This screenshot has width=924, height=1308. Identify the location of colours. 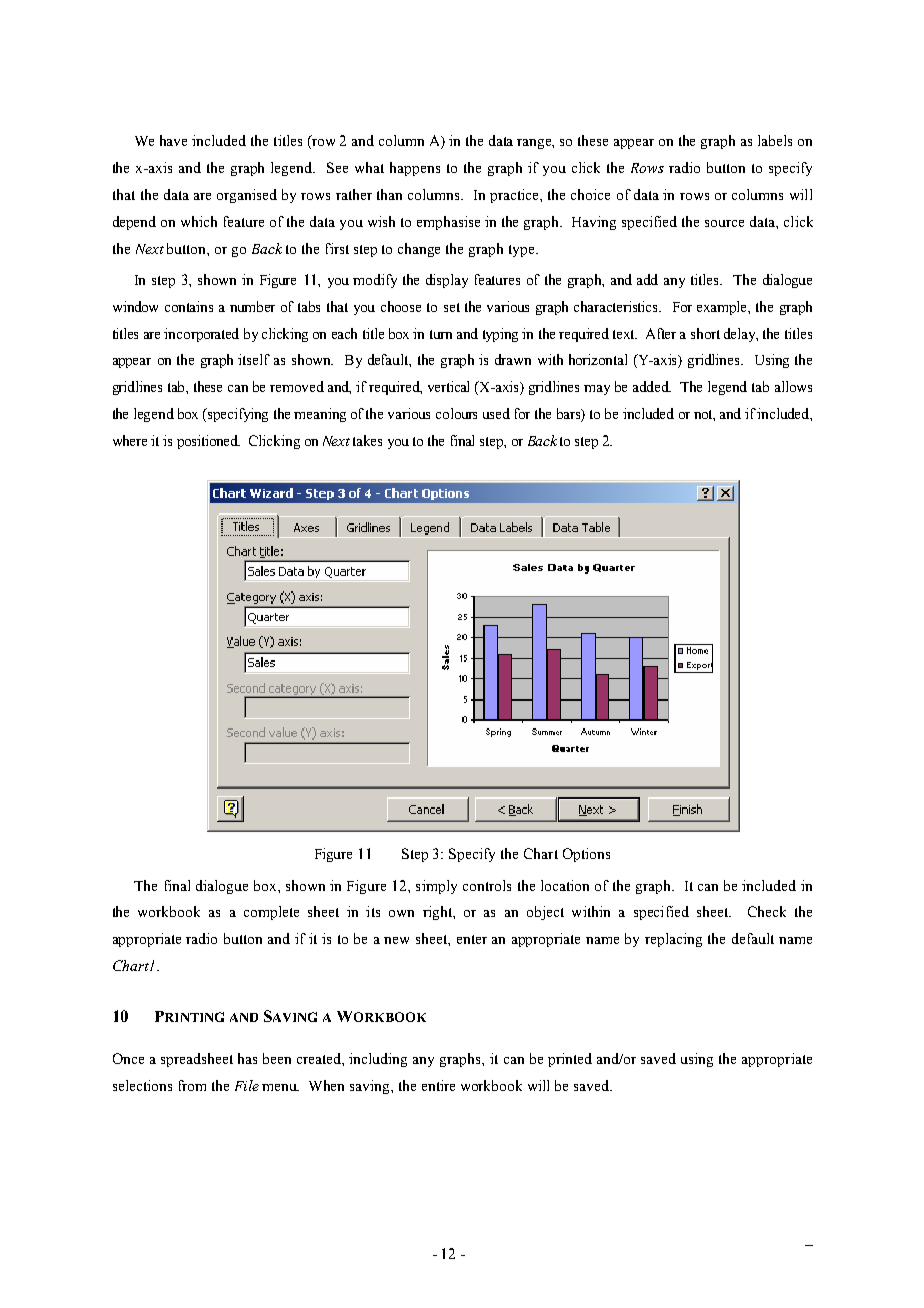
(456, 413).
